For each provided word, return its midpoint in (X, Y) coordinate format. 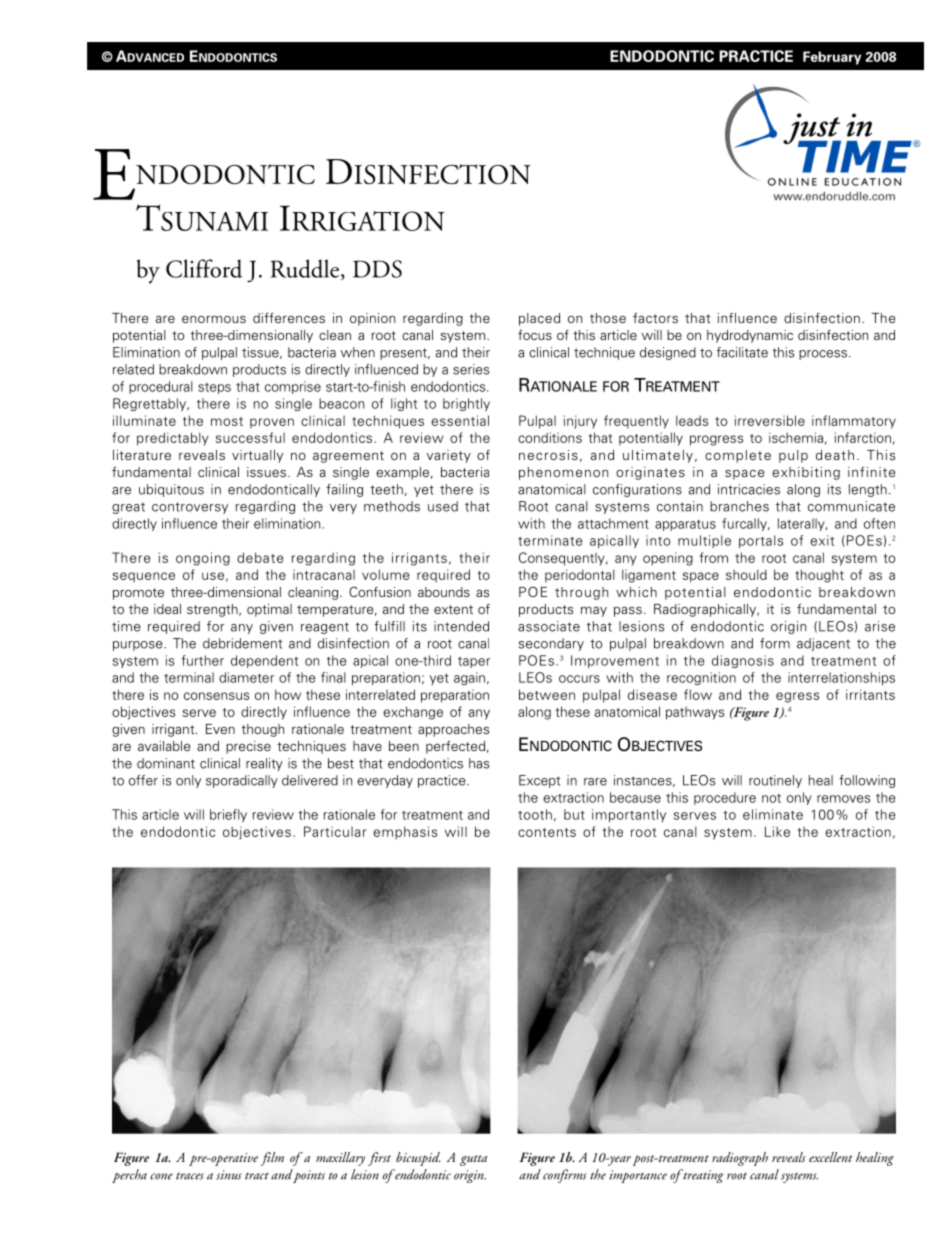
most (227, 421)
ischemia (796, 437)
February (832, 58)
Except (539, 781)
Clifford (204, 268)
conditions (550, 437)
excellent (831, 1157)
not (771, 798)
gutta (473, 1160)
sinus (229, 1175)
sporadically (242, 781)
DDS (377, 269)
